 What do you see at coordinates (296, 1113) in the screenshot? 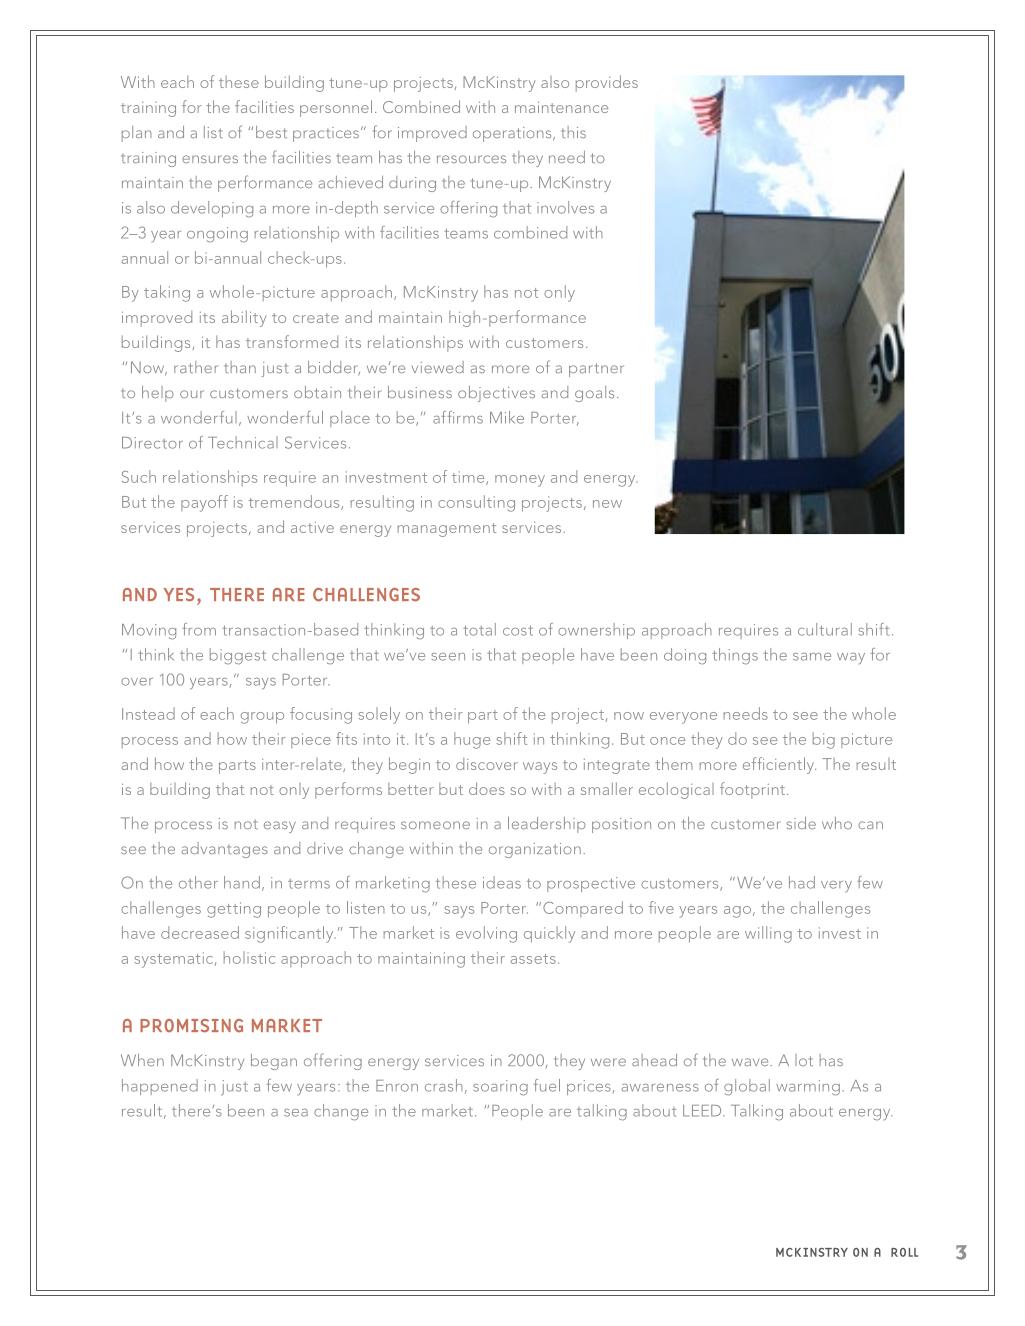
I see `sea` at bounding box center [296, 1113].
